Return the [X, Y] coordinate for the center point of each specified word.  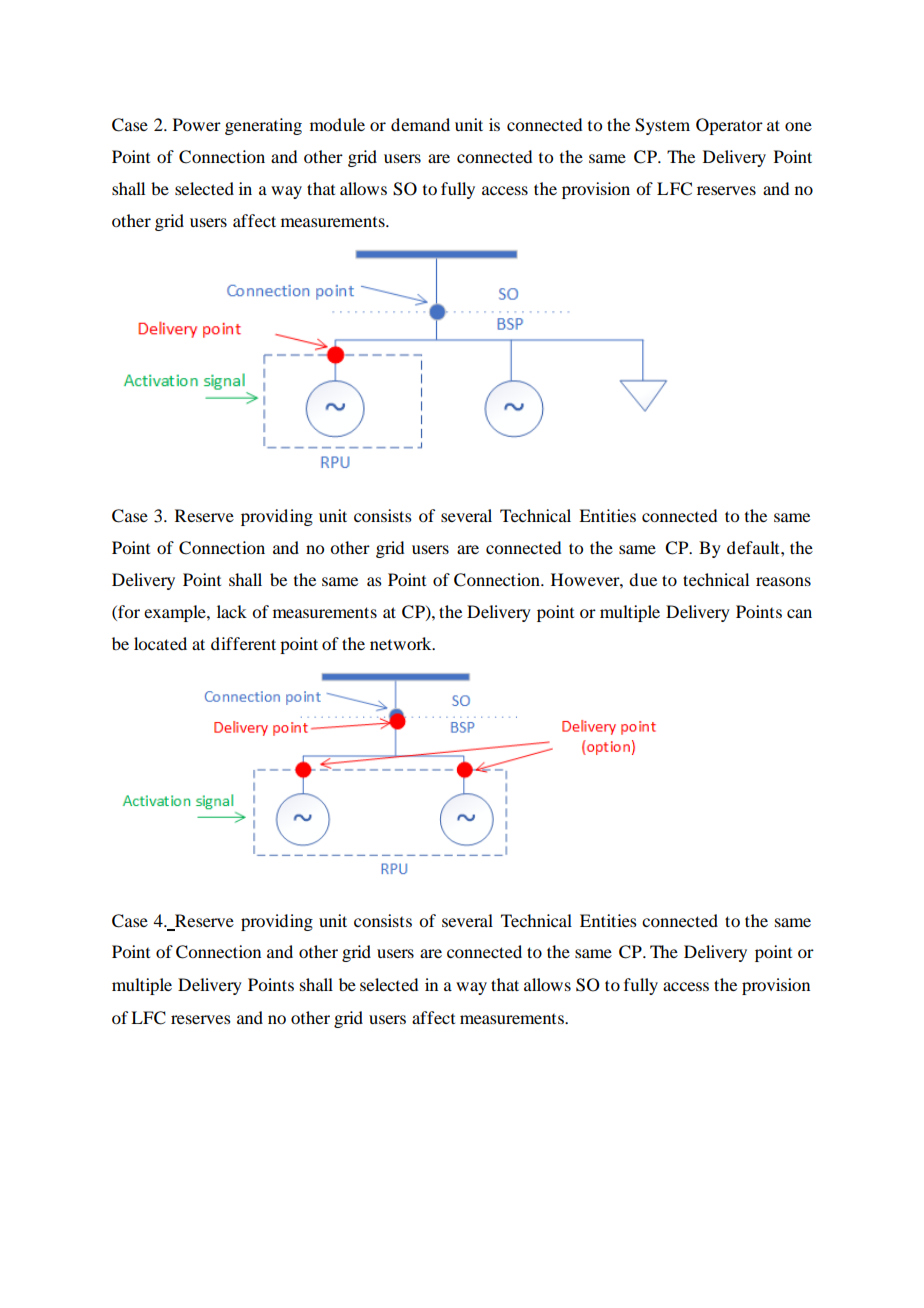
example [176, 613]
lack [232, 611]
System [662, 126]
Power [197, 124]
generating [263, 126]
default [754, 547]
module [337, 124]
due [643, 579]
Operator [729, 126]
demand [420, 124]
